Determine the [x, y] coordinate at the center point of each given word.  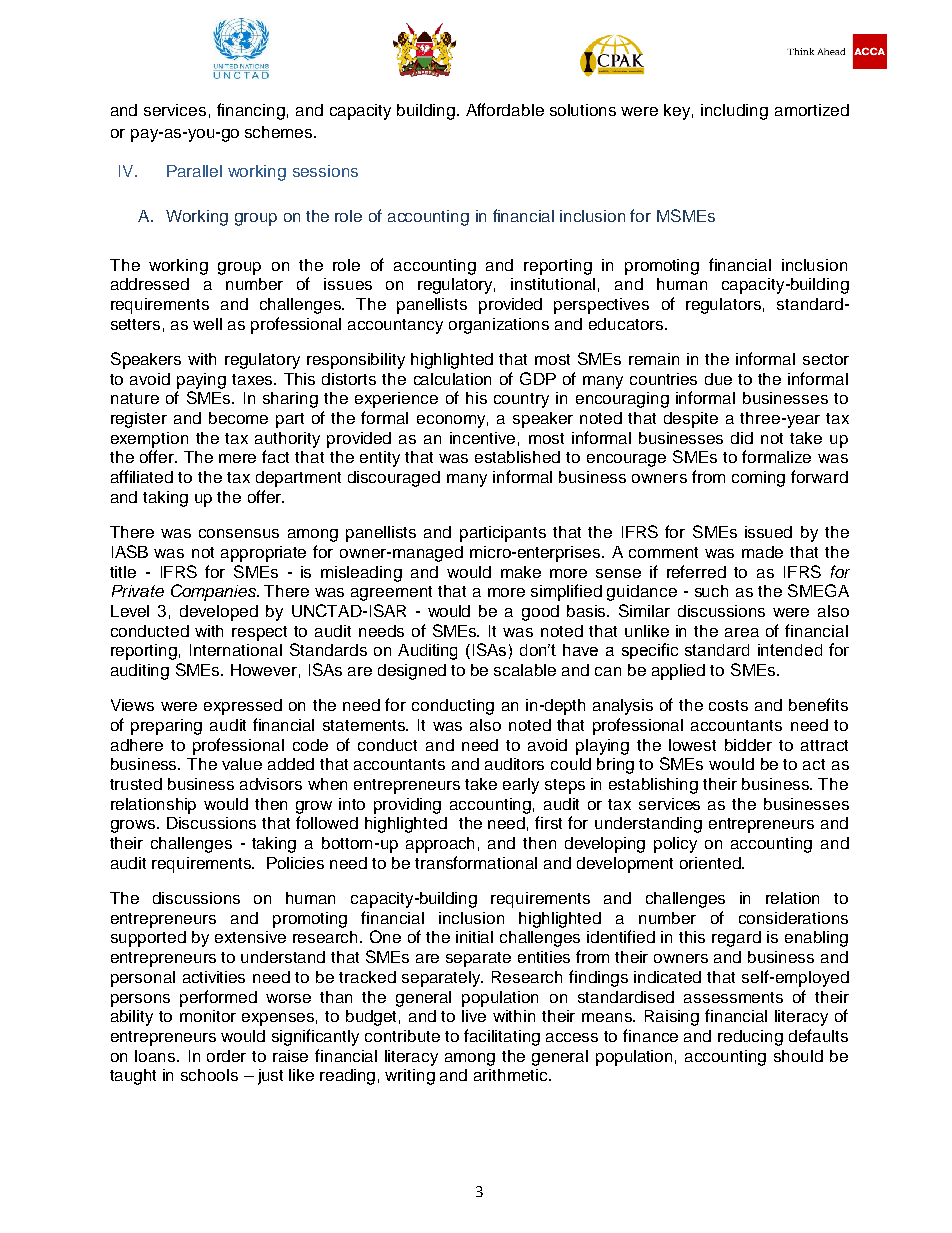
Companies [215, 592]
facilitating [502, 1037]
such [711, 591]
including [734, 112]
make [521, 572]
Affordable [505, 109]
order [226, 1056]
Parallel [194, 171]
